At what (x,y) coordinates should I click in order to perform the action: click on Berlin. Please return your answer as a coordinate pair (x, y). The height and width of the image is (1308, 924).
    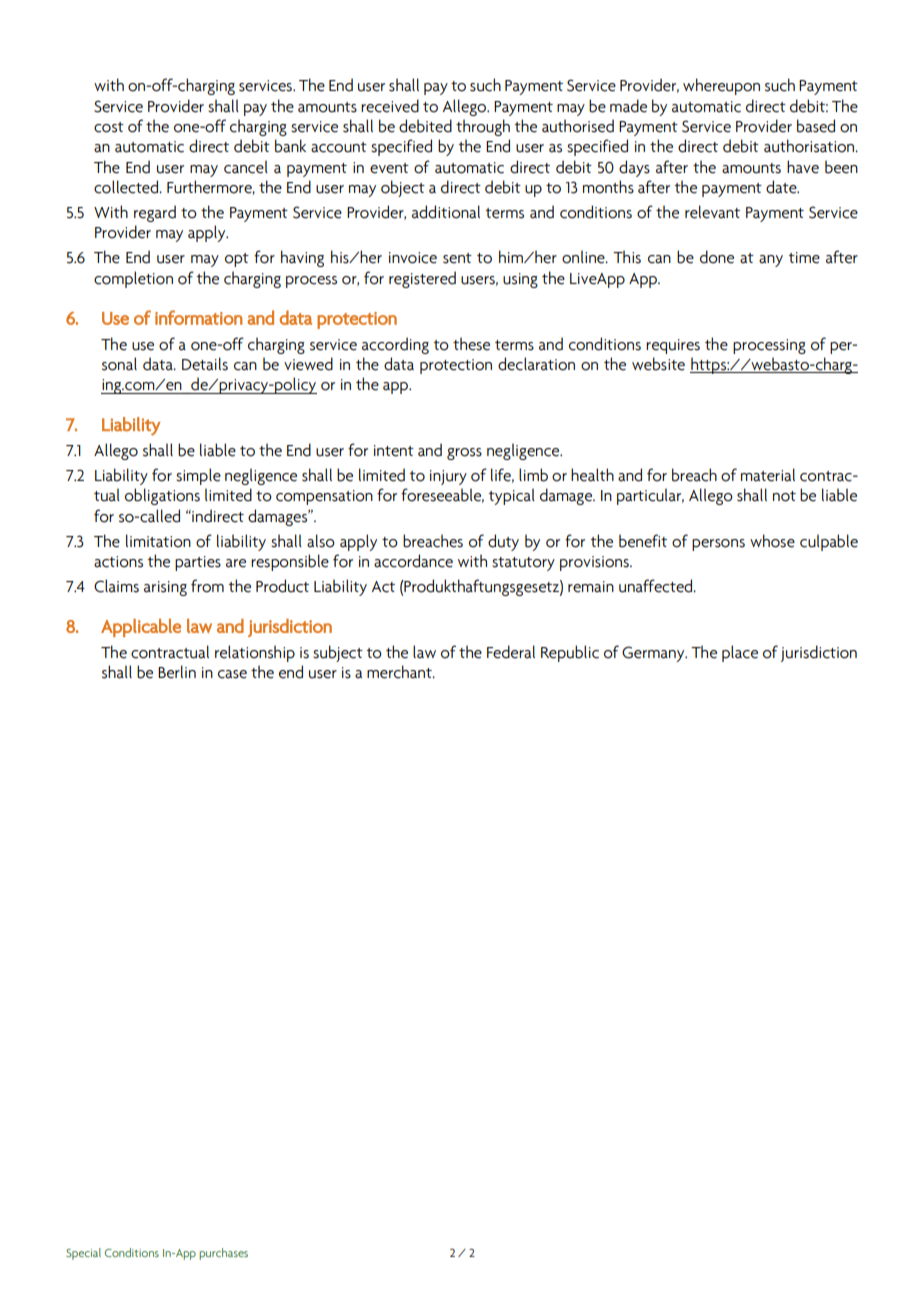
    Looking at the image, I should click on (177, 672).
